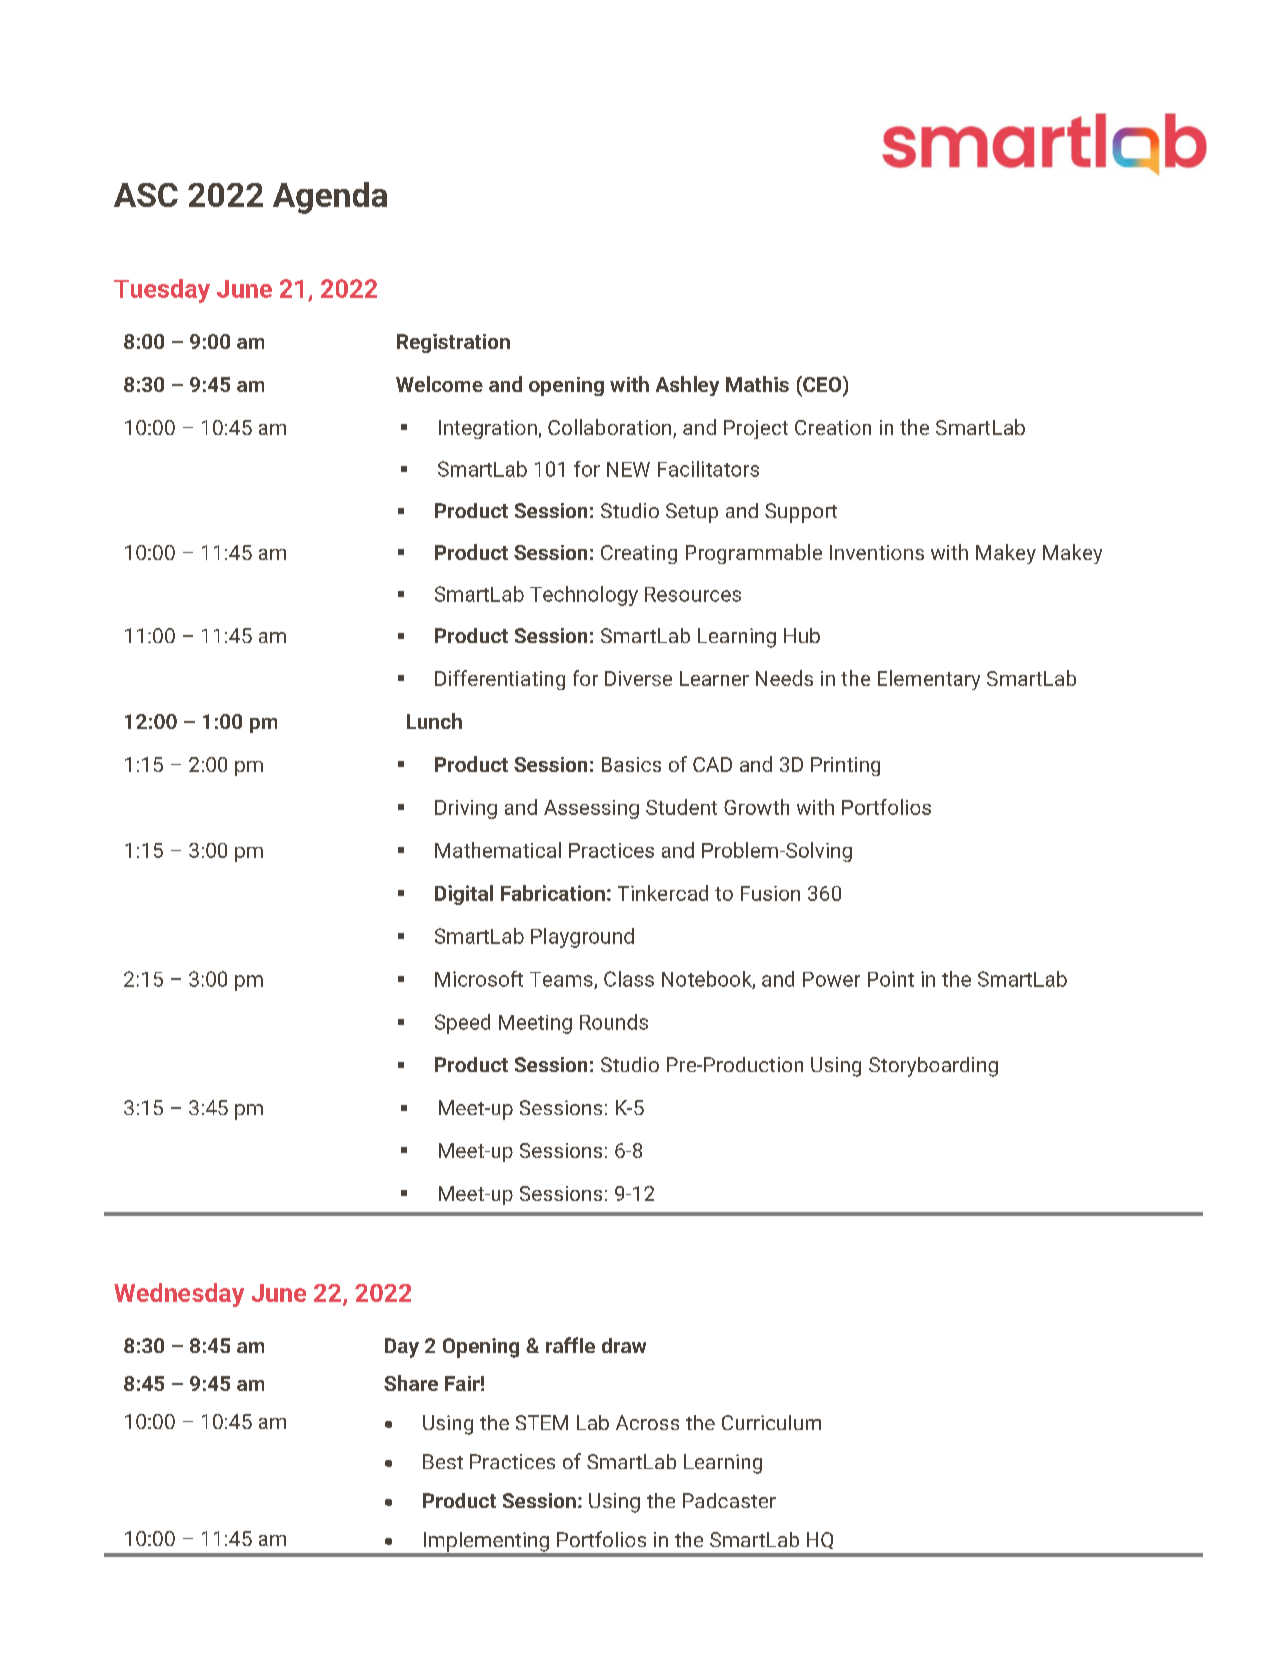  Describe the element at coordinates (802, 635) in the screenshot. I see `Hub` at that location.
